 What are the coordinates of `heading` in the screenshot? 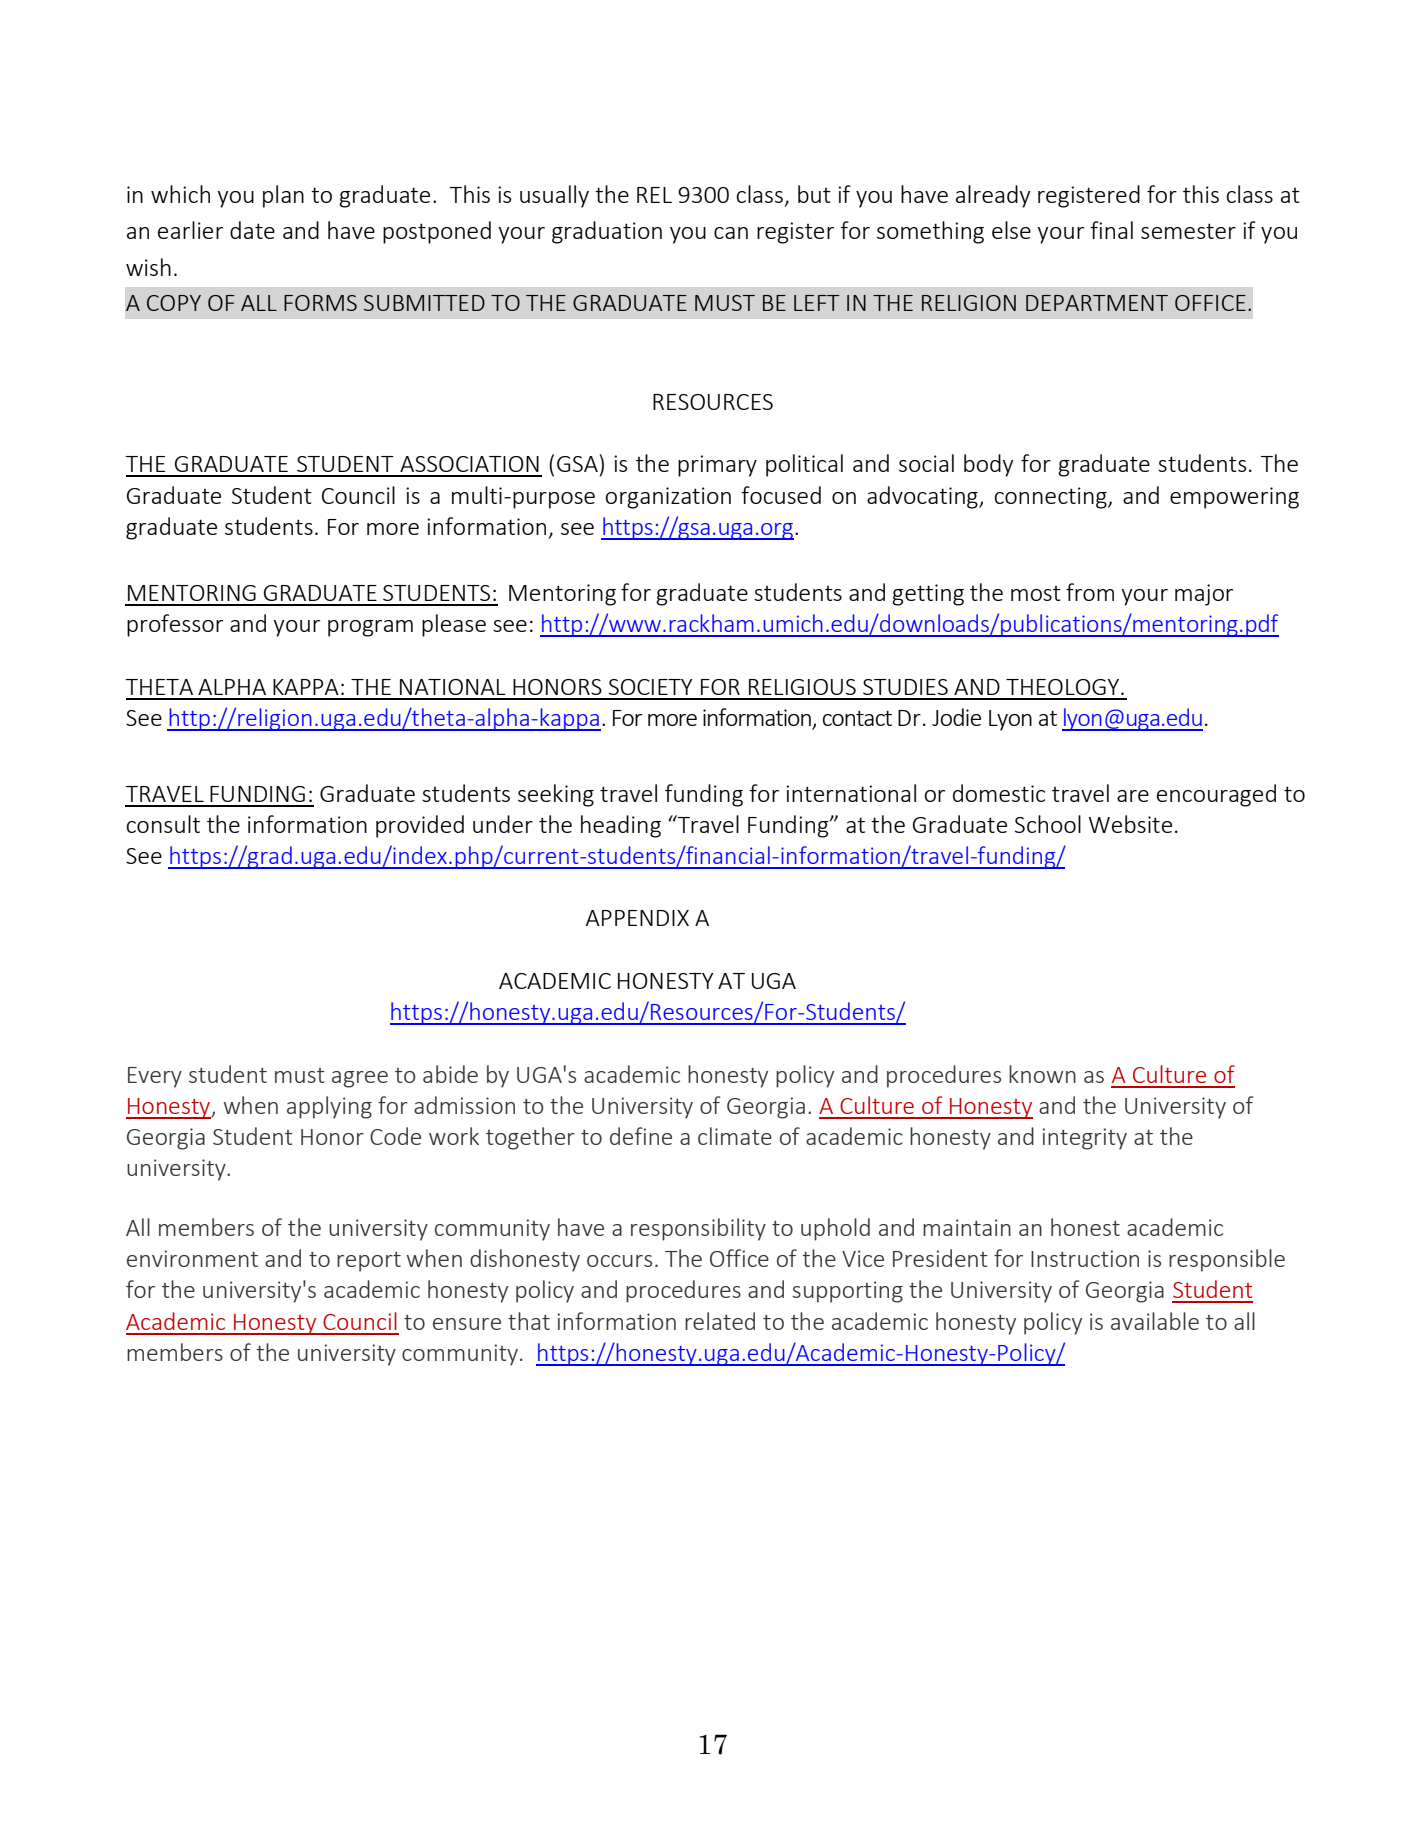 It's located at (621, 826).
